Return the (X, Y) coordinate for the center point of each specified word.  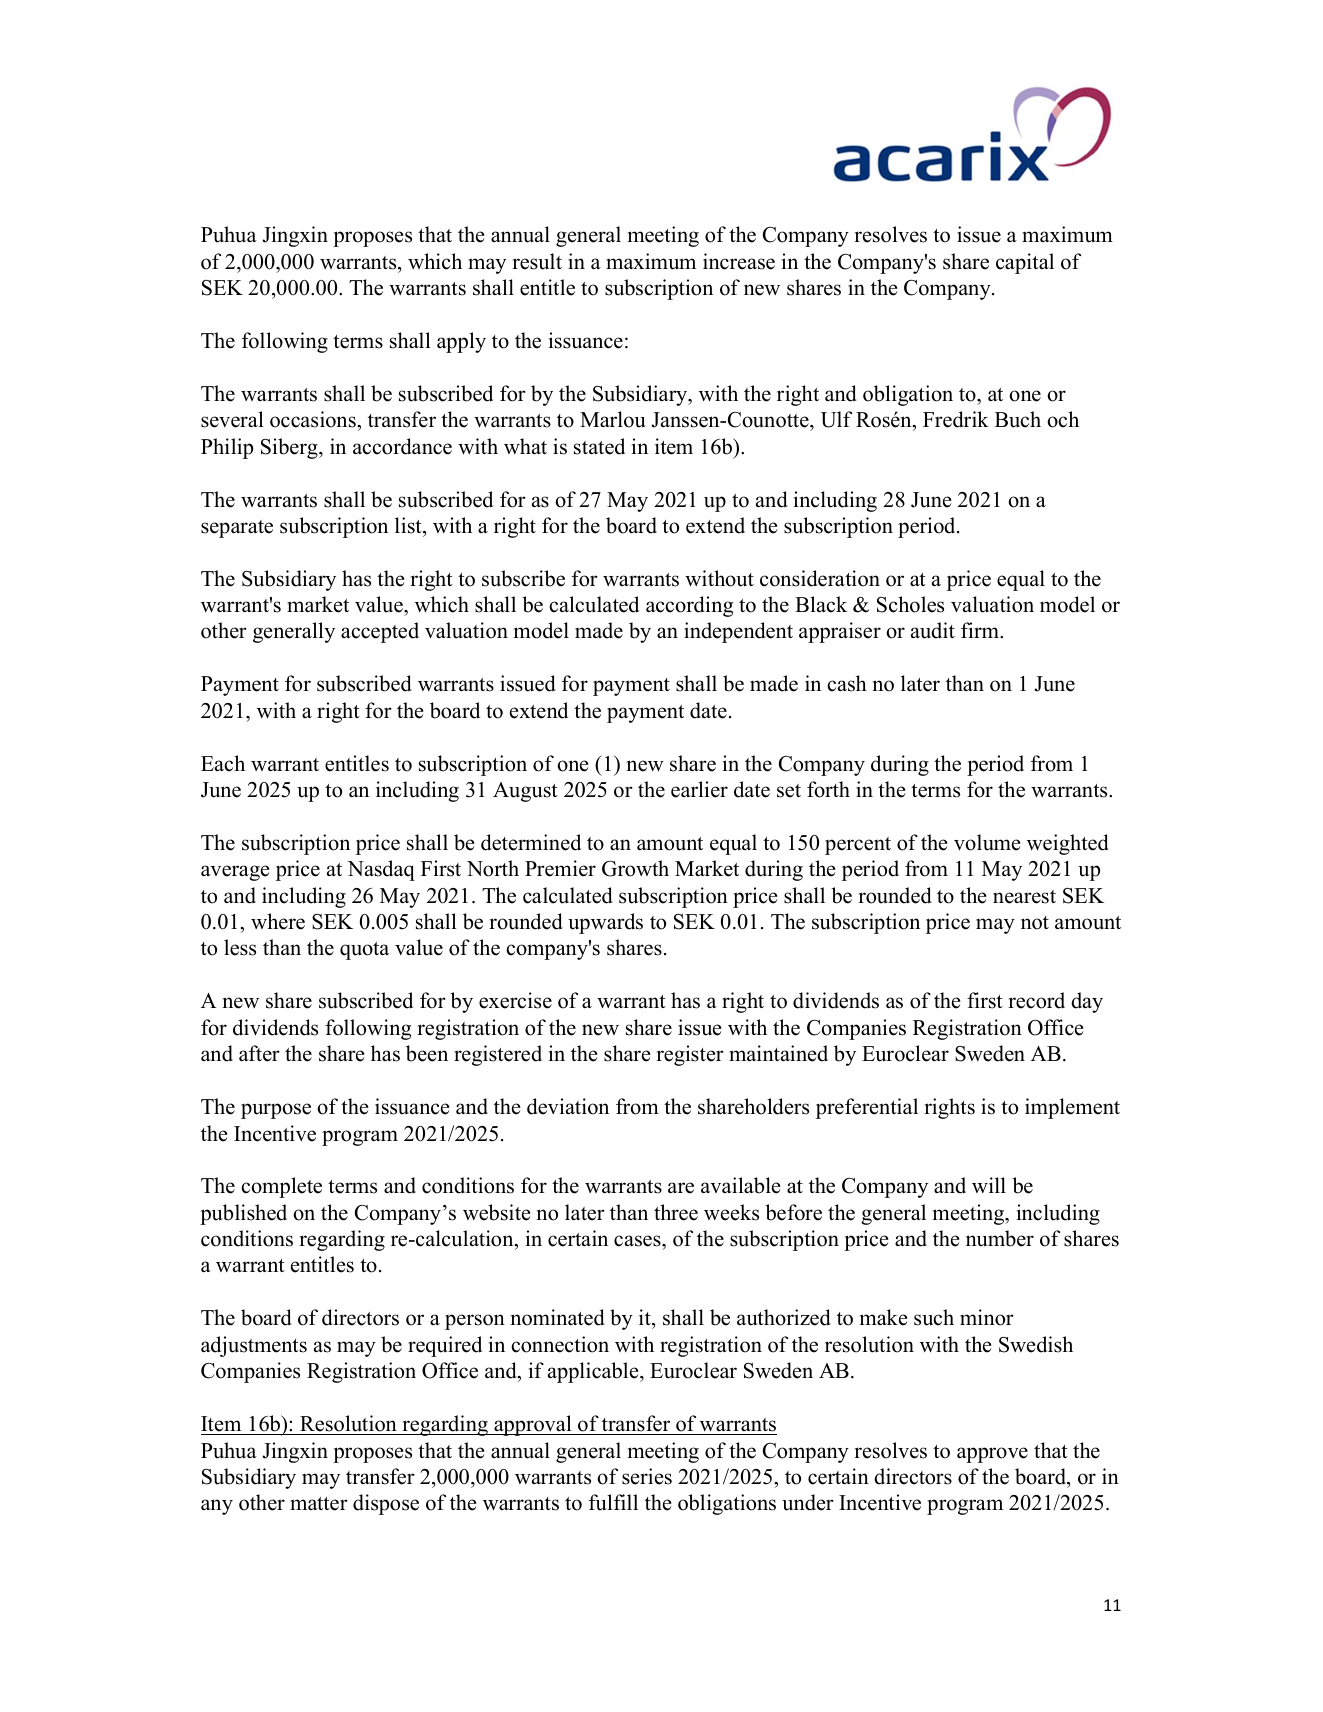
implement (1072, 1108)
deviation (568, 1106)
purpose (276, 1111)
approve (992, 1455)
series (647, 1476)
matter (319, 1504)
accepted (380, 632)
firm (981, 630)
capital (1025, 263)
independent (738, 632)
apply (461, 342)
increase (739, 261)
